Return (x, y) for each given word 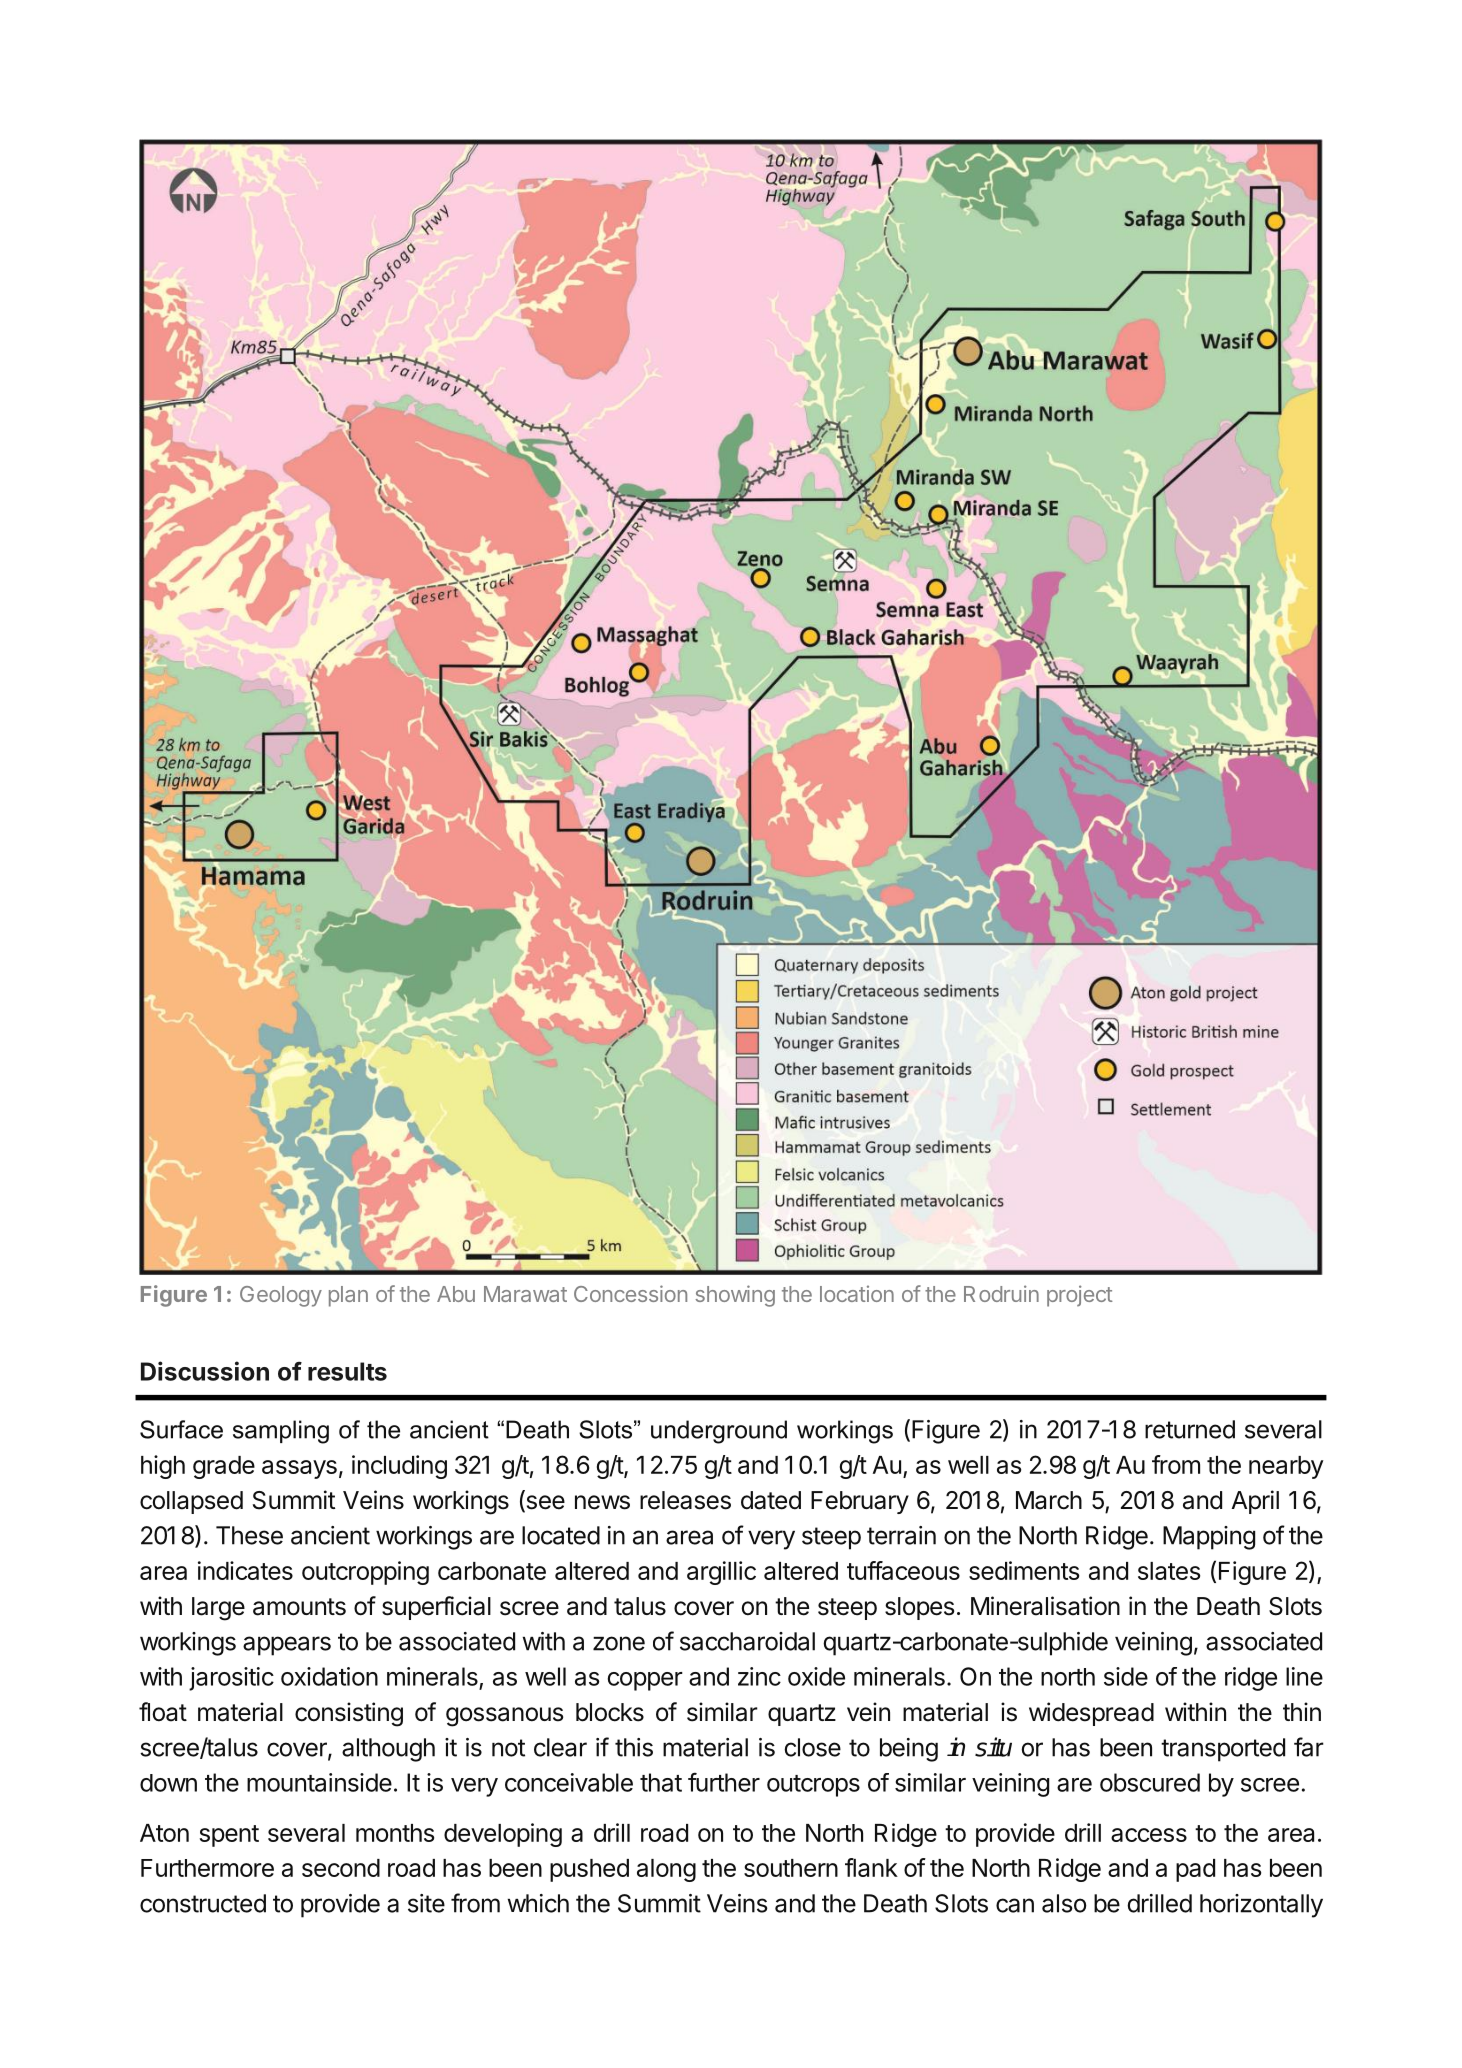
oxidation (329, 1676)
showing (735, 1296)
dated (771, 1500)
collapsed (191, 1502)
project (1080, 1296)
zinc (759, 1676)
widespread (1091, 1714)
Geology (281, 1296)
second (341, 1868)
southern (791, 1868)
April (1255, 1502)
